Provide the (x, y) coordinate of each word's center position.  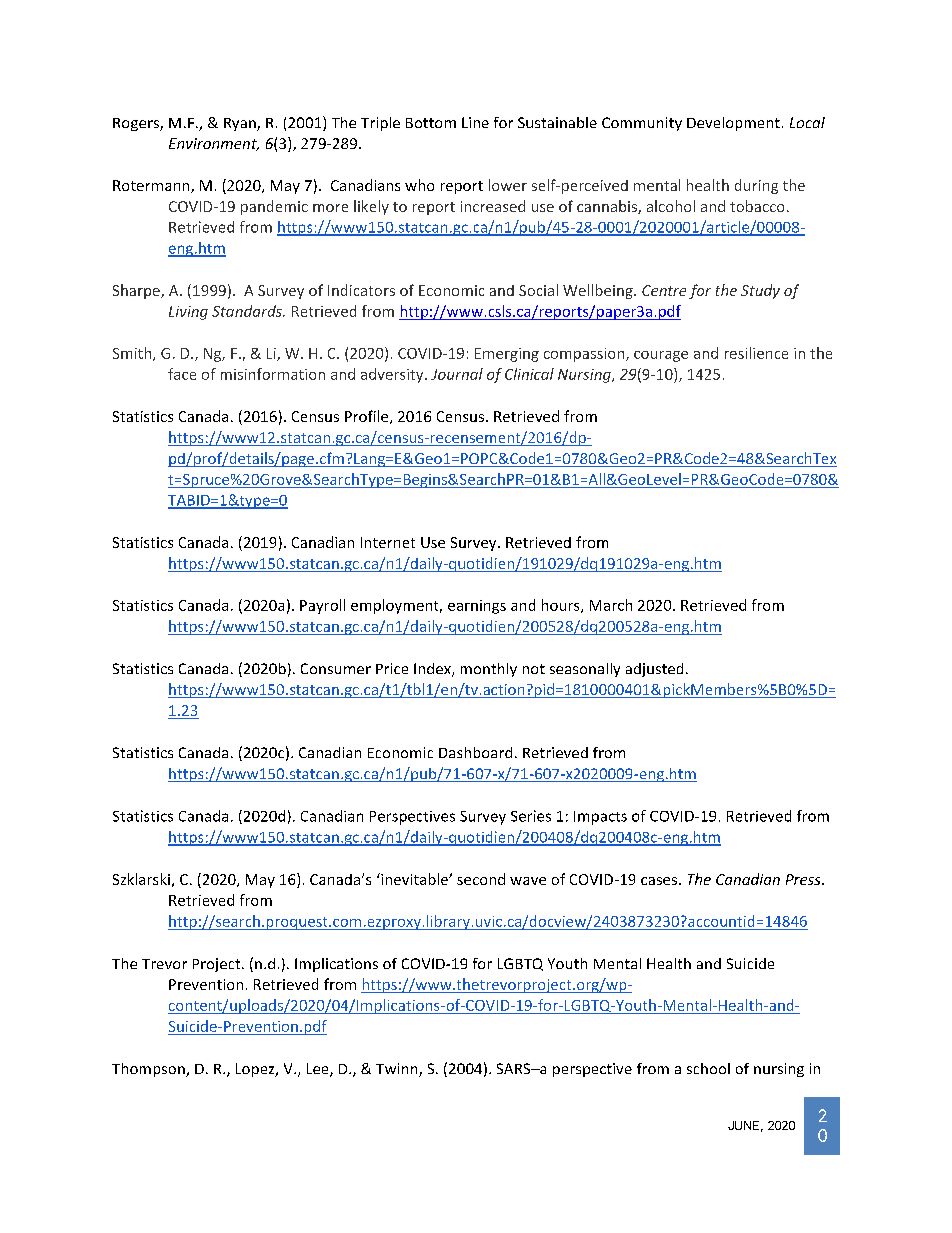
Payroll (322, 606)
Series (531, 816)
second (481, 879)
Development (733, 124)
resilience (756, 353)
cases (660, 881)
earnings (477, 607)
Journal (457, 374)
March (611, 605)
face (182, 374)
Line (475, 122)
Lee (319, 1070)
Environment (214, 144)
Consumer (336, 668)
